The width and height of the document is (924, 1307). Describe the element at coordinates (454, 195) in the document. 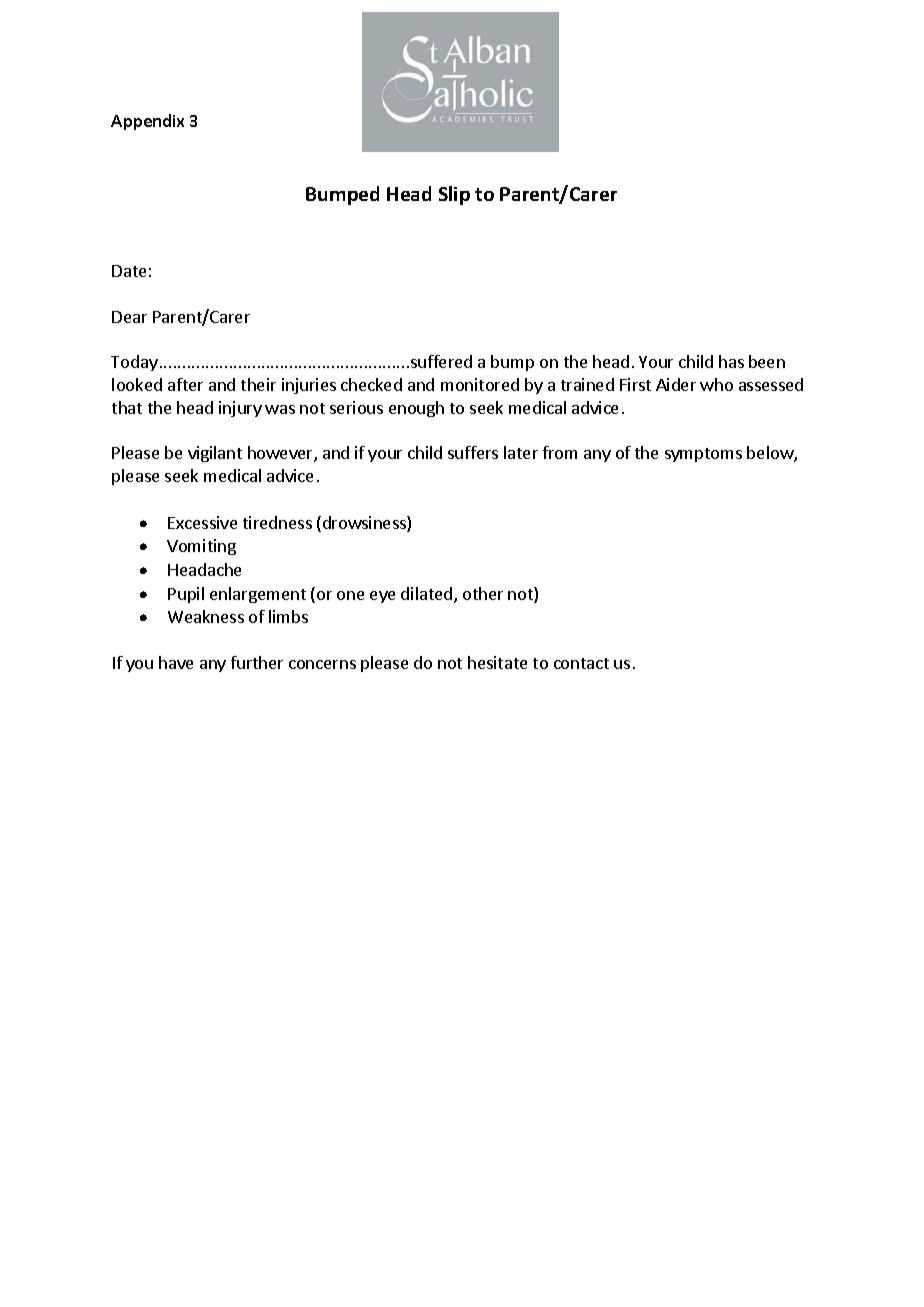

I see `Slip` at that location.
